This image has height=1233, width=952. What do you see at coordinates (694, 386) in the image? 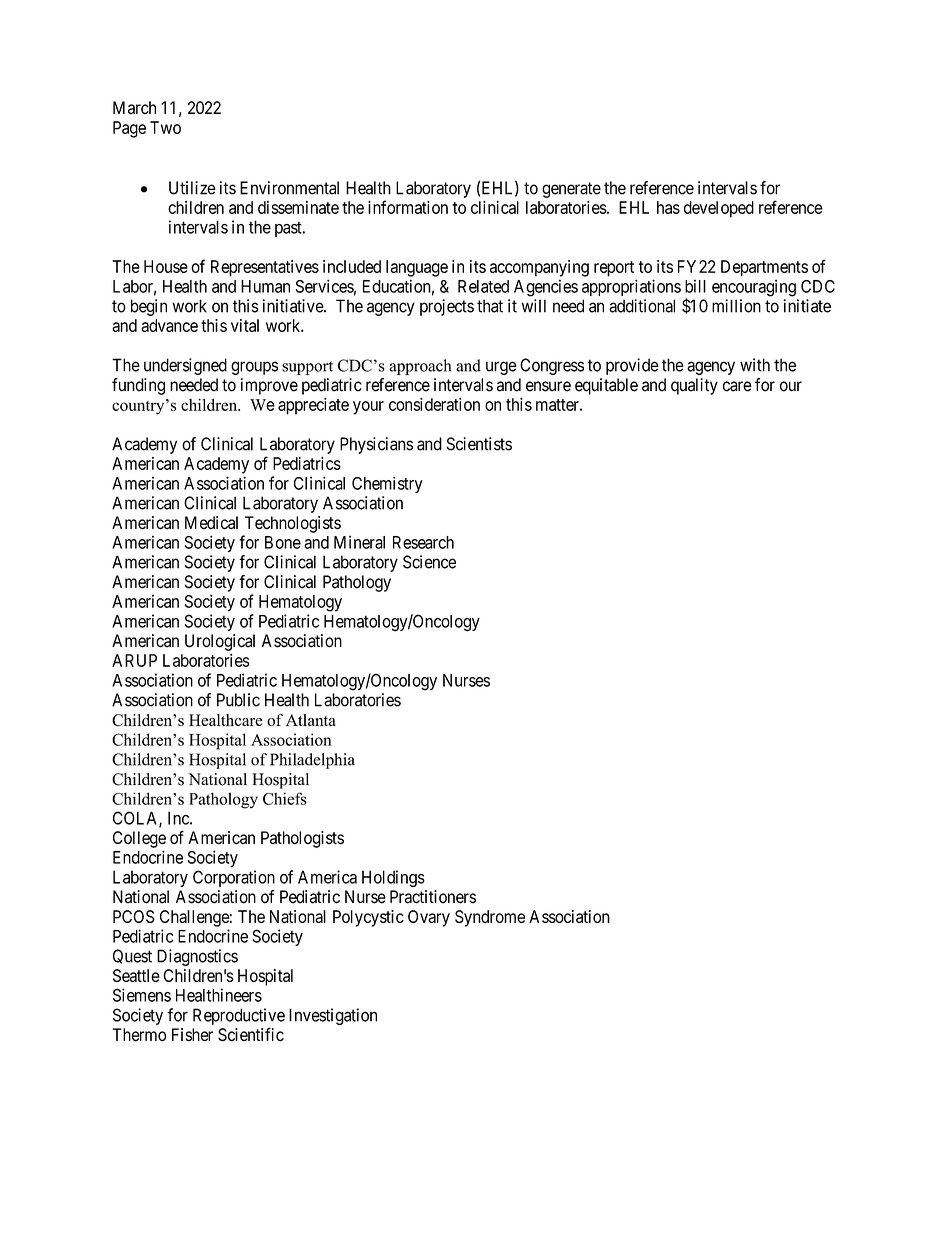
I see `quality` at bounding box center [694, 386].
